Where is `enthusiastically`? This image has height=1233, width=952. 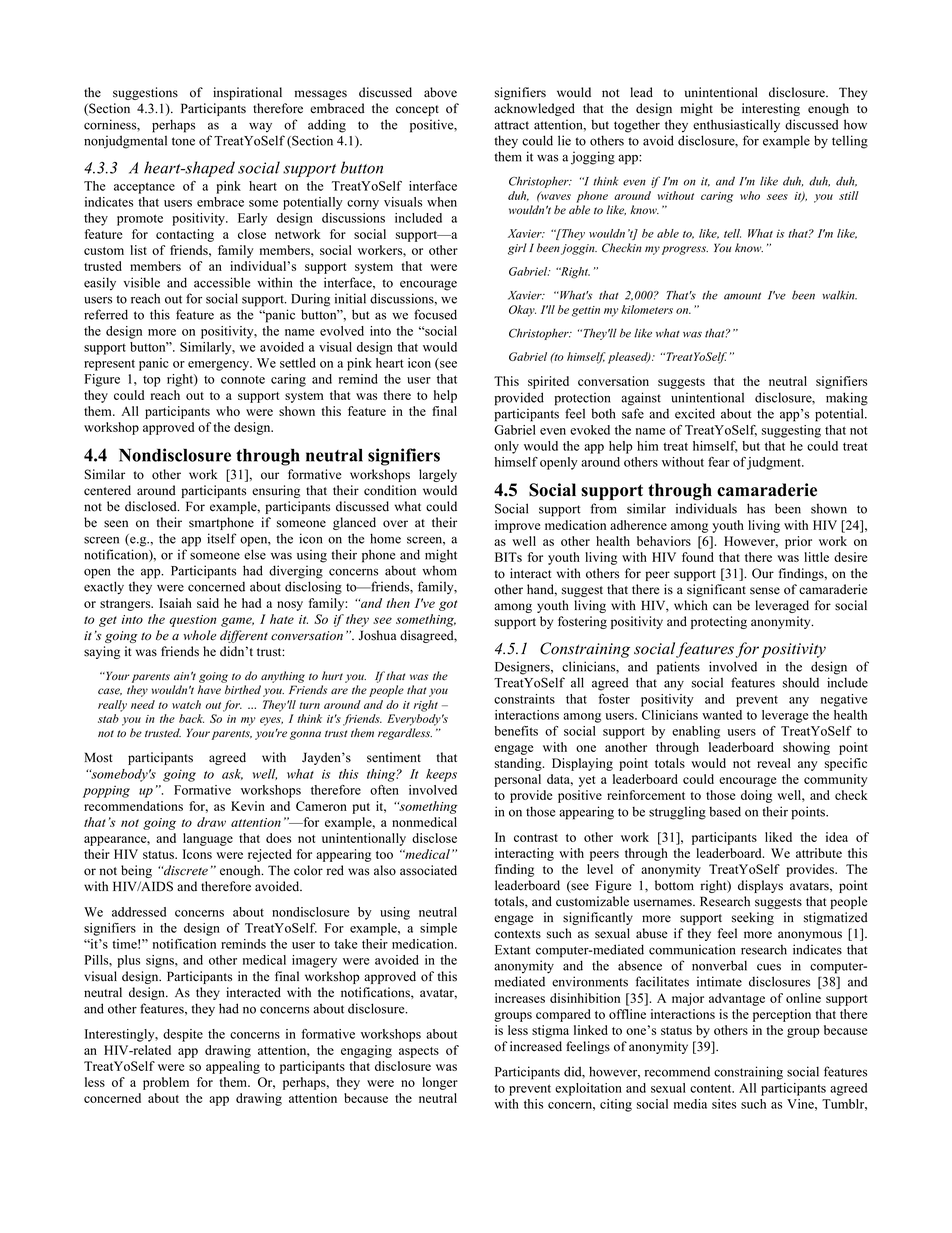 enthusiastically is located at coordinates (736, 125).
